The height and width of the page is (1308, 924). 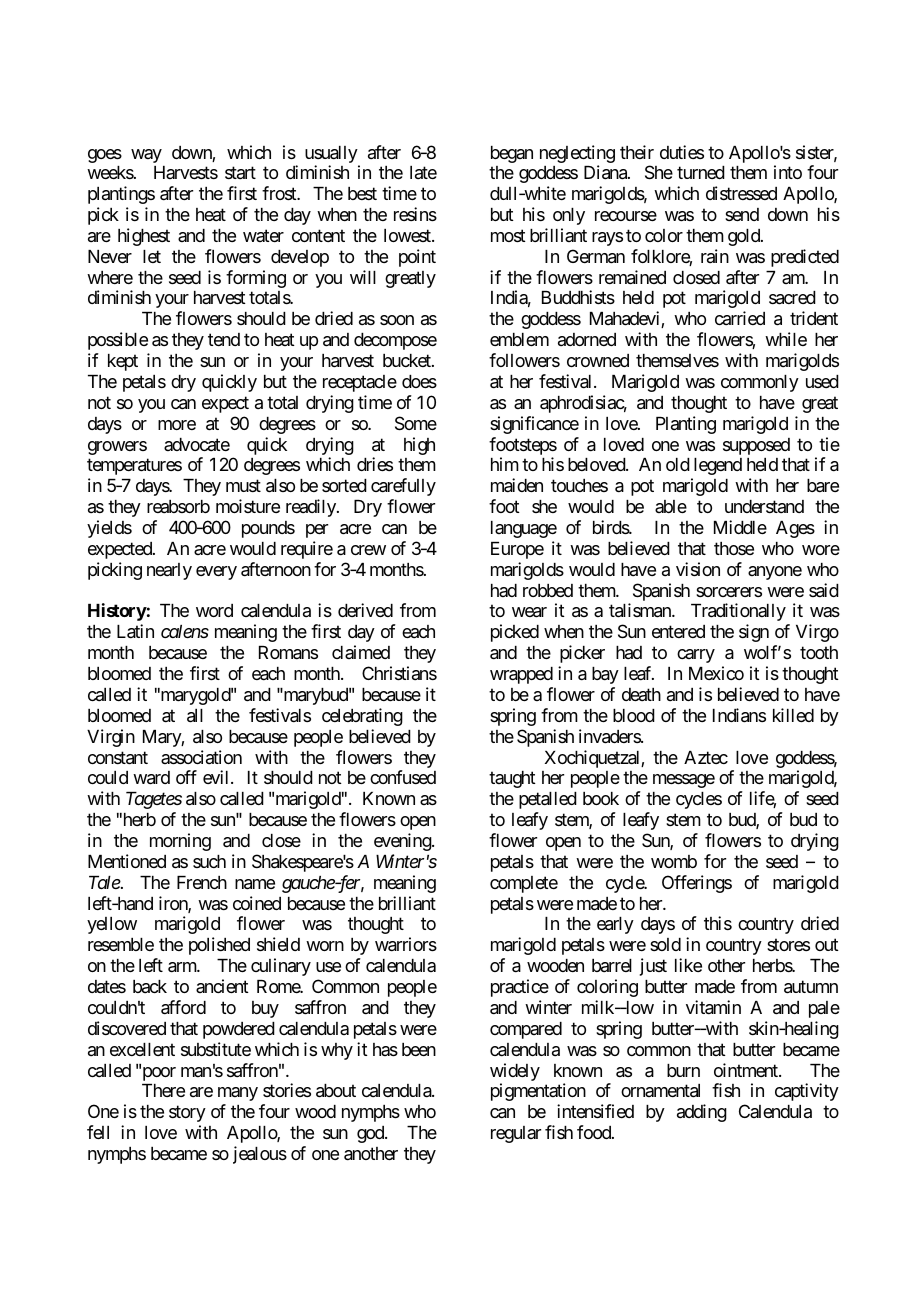 What do you see at coordinates (512, 154) in the page?
I see `began` at bounding box center [512, 154].
